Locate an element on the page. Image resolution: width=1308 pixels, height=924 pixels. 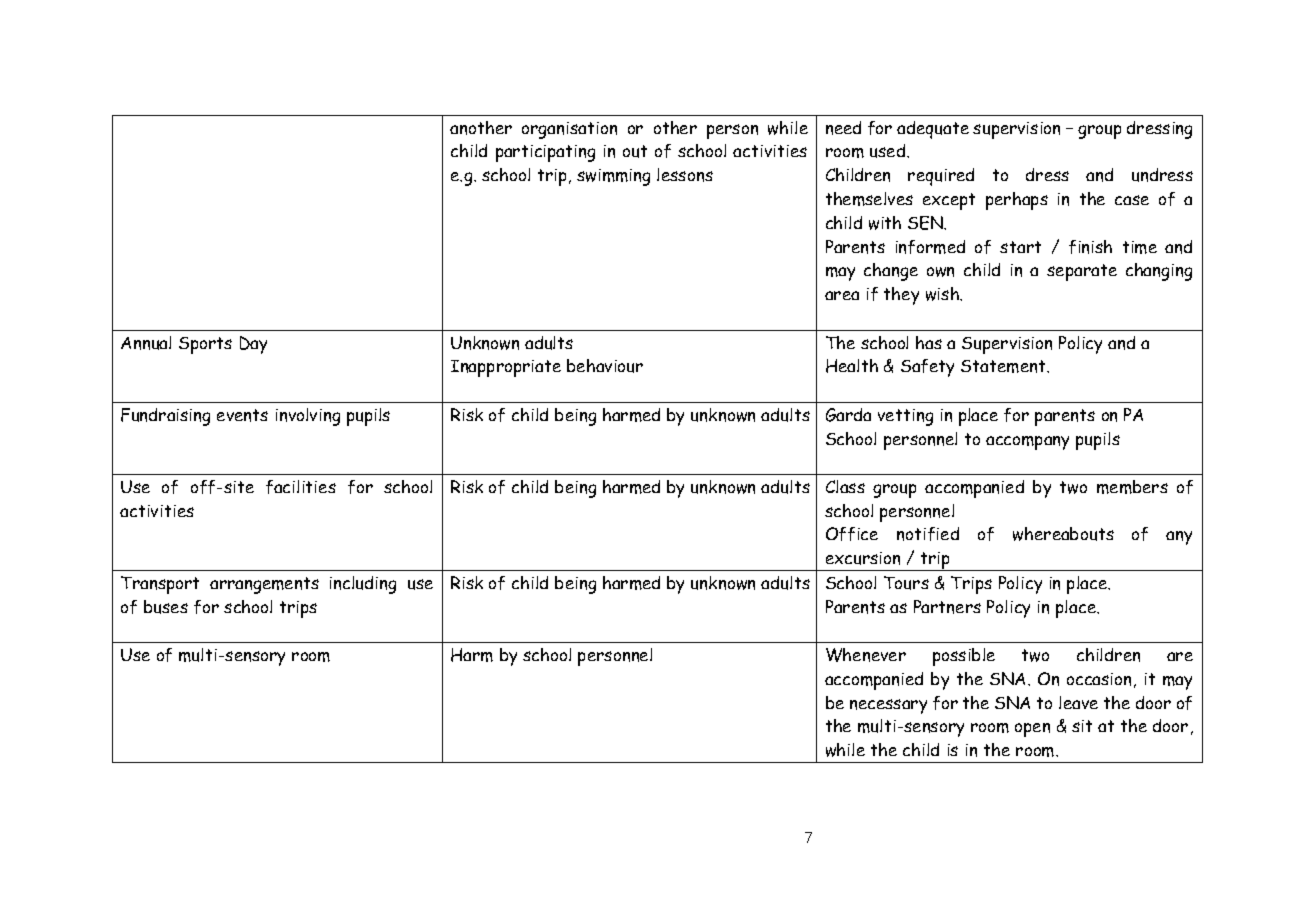
whereabouts is located at coordinates (1063, 534).
